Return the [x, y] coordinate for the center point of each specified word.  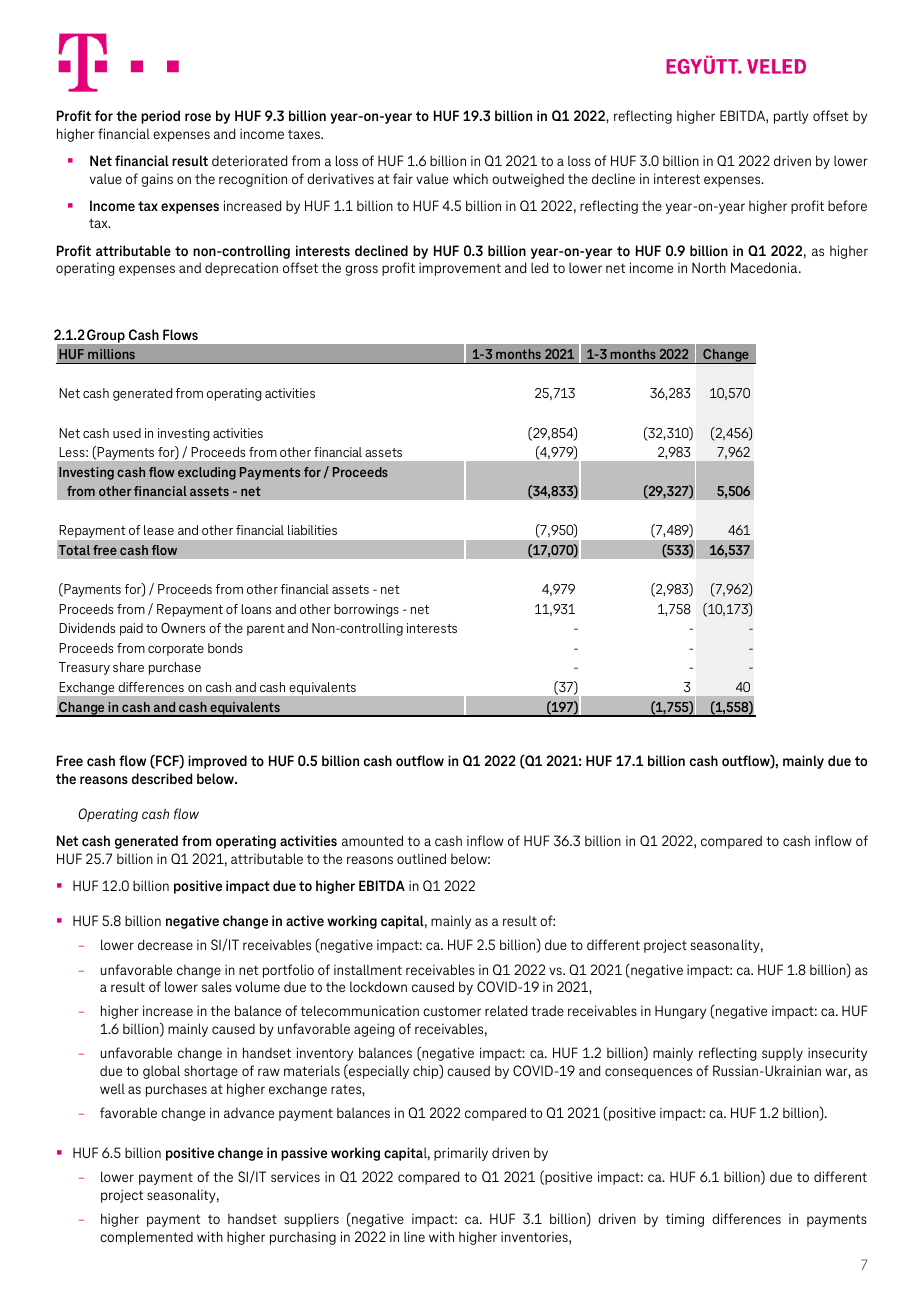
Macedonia [765, 267]
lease [159, 530]
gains [157, 180]
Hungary [680, 1012]
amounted [372, 840]
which [470, 178]
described [162, 778]
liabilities [312, 530]
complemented [146, 1238]
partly [791, 117]
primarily [461, 1154]
